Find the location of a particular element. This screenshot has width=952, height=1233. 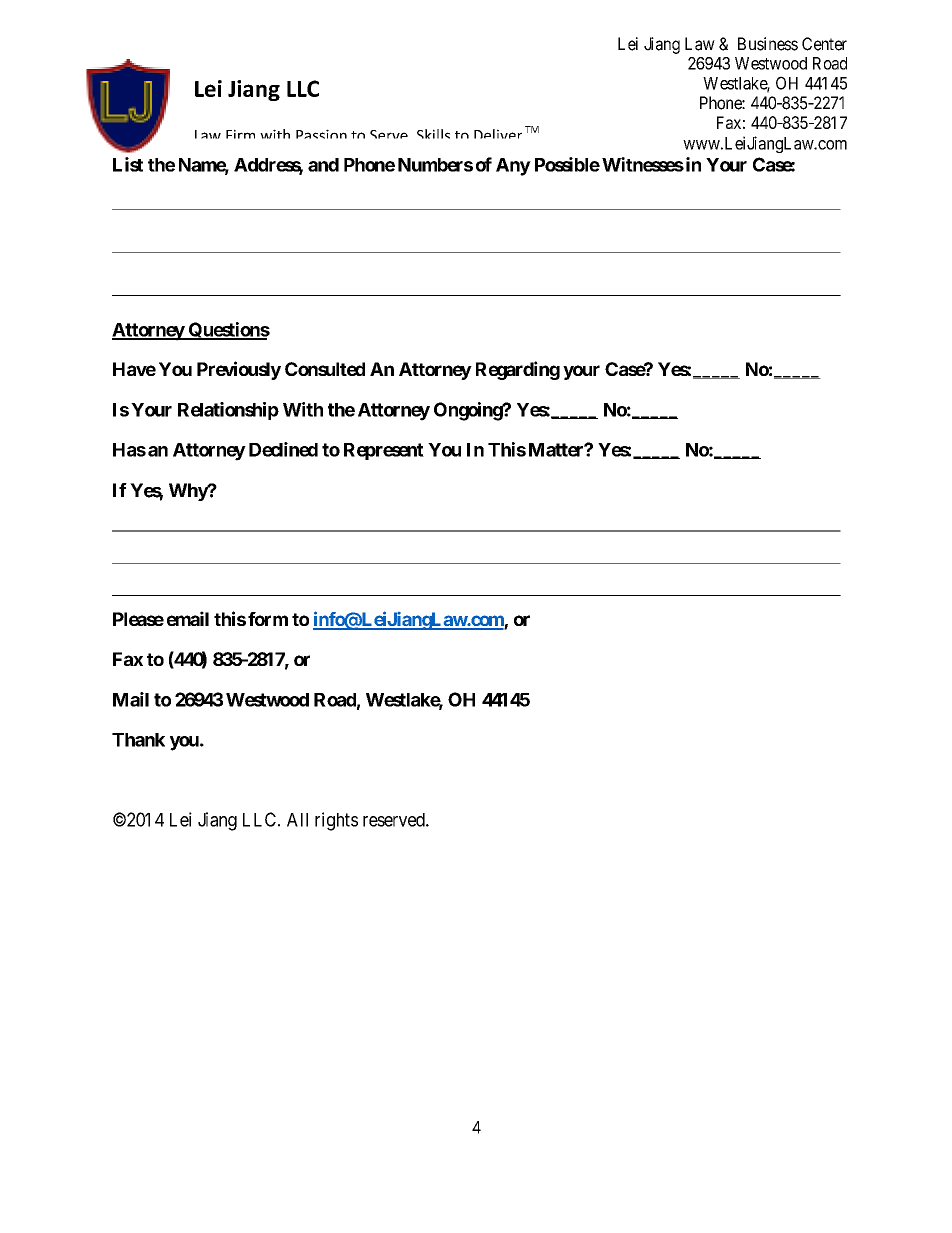

Previously is located at coordinates (239, 370).
